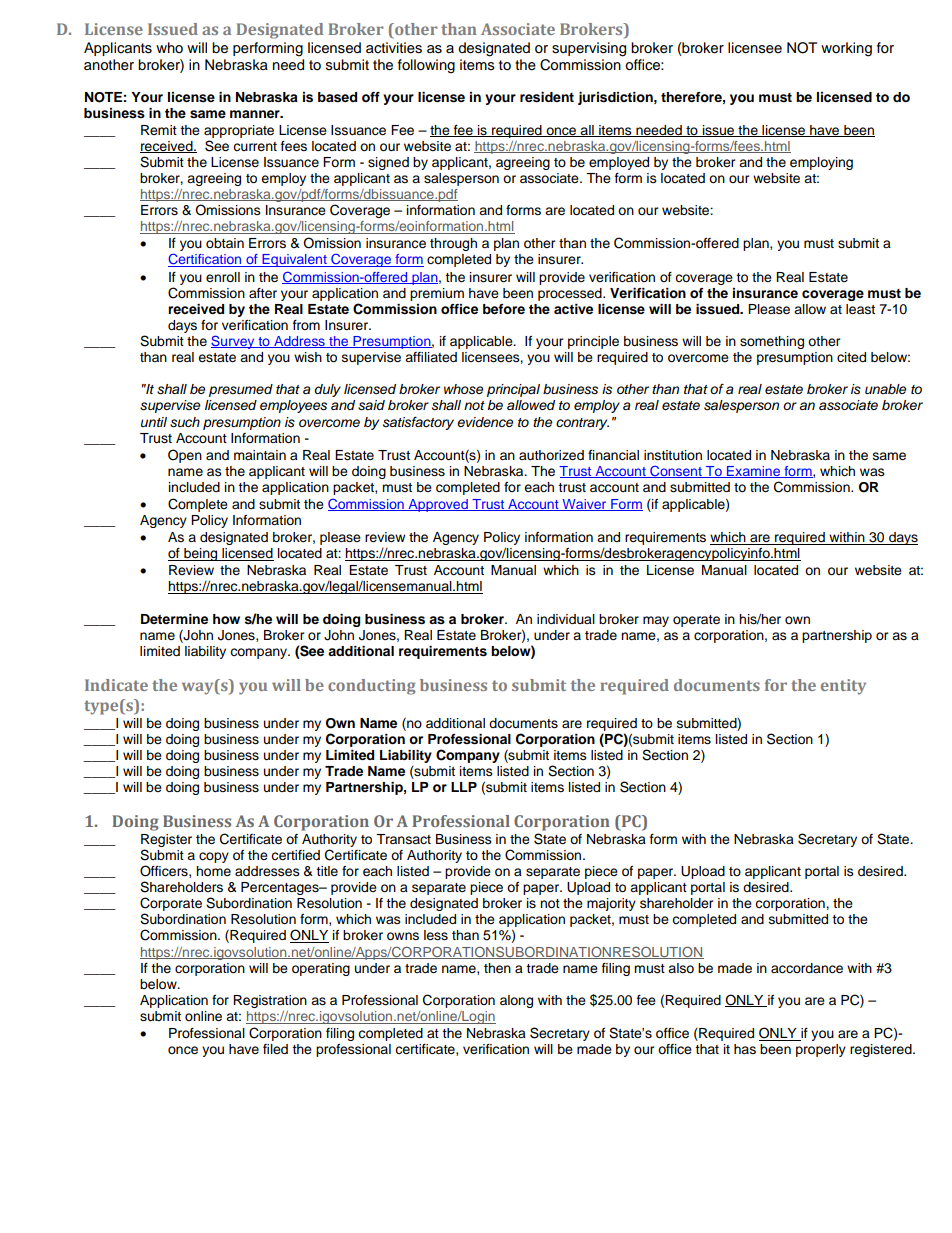 The width and height of the screenshot is (952, 1233). I want to click on along, so click(516, 1001).
